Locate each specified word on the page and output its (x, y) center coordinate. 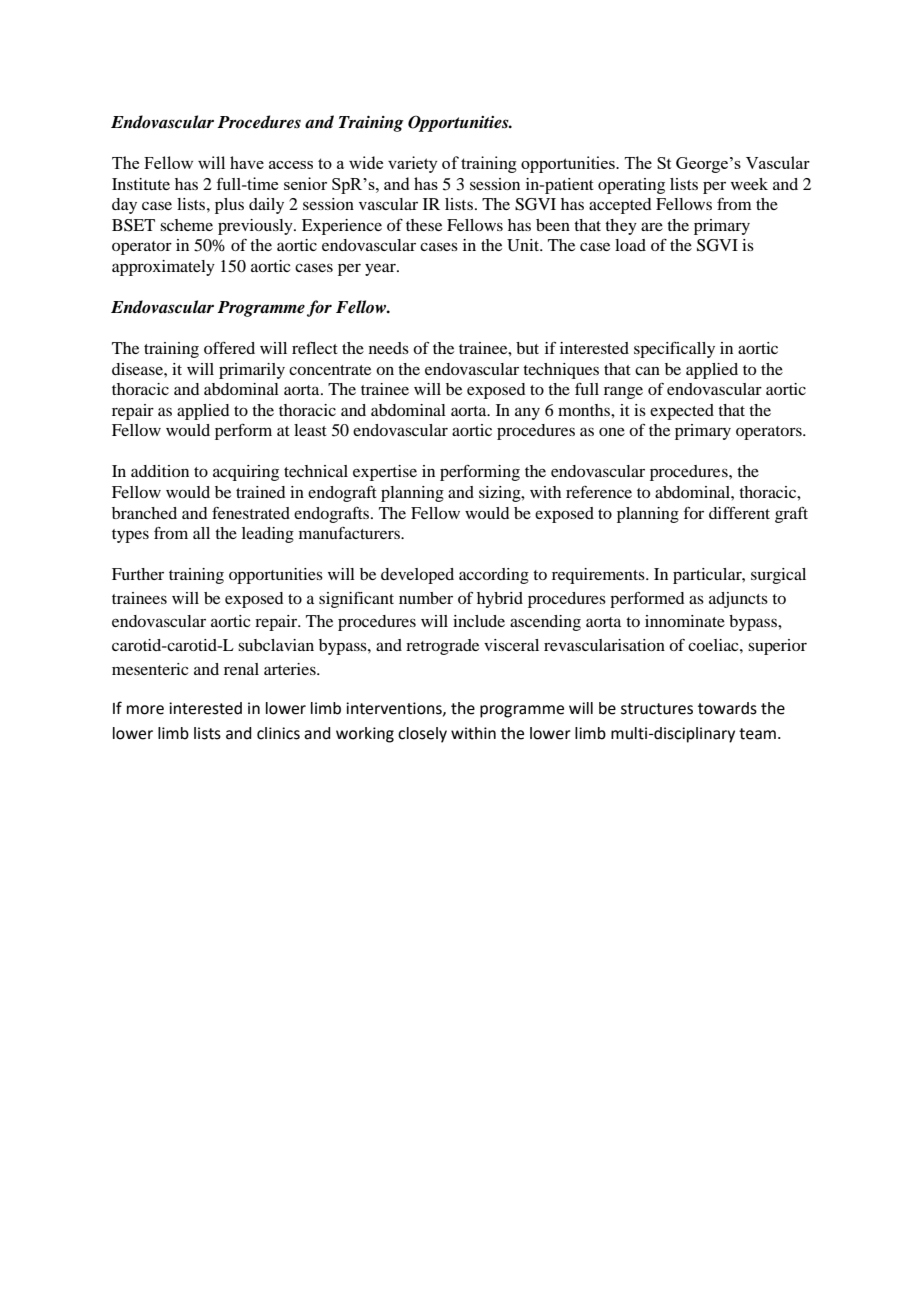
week (749, 184)
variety (413, 164)
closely (422, 735)
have (247, 162)
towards (727, 708)
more (145, 710)
